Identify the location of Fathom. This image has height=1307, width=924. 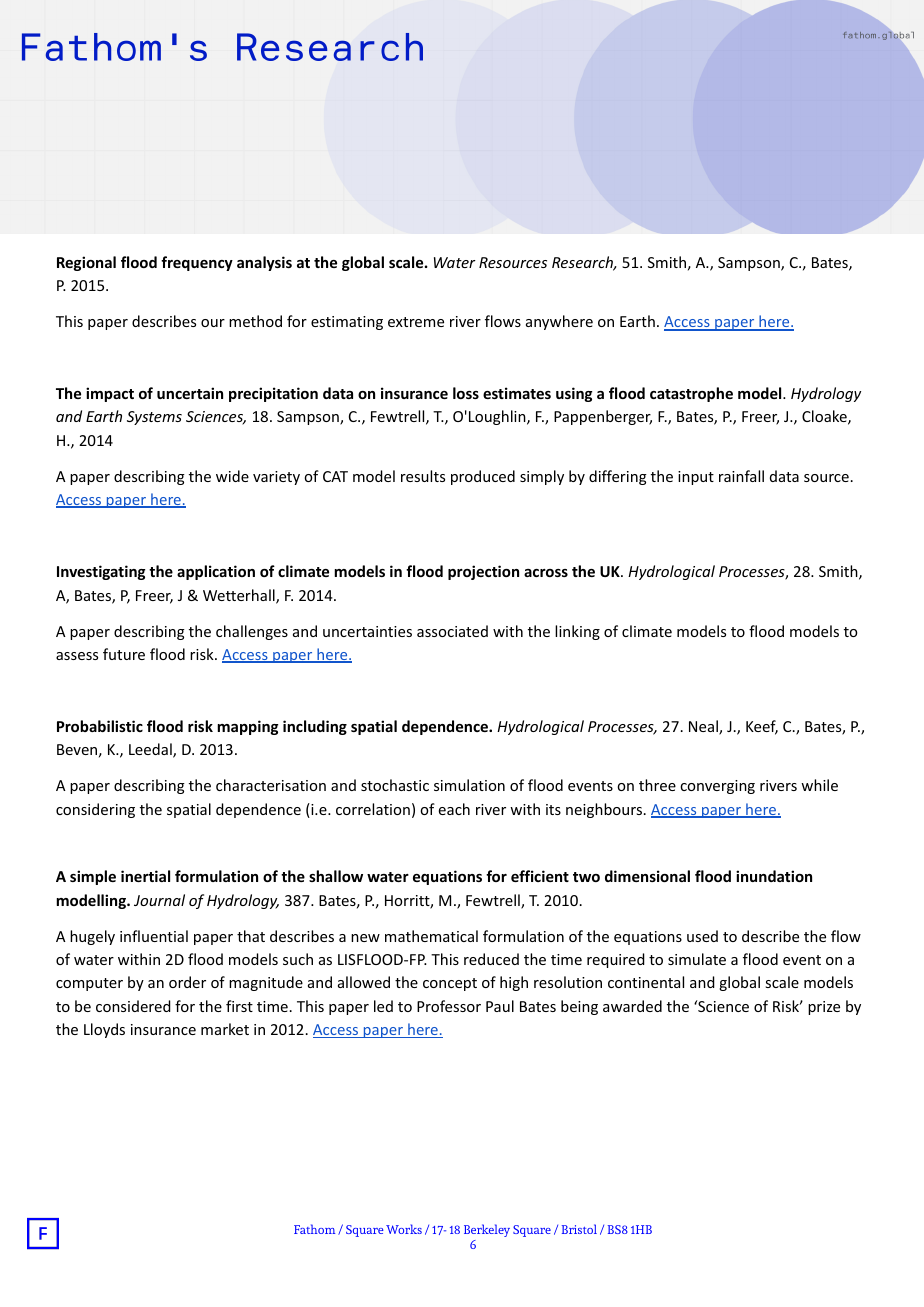
(314, 1229).
